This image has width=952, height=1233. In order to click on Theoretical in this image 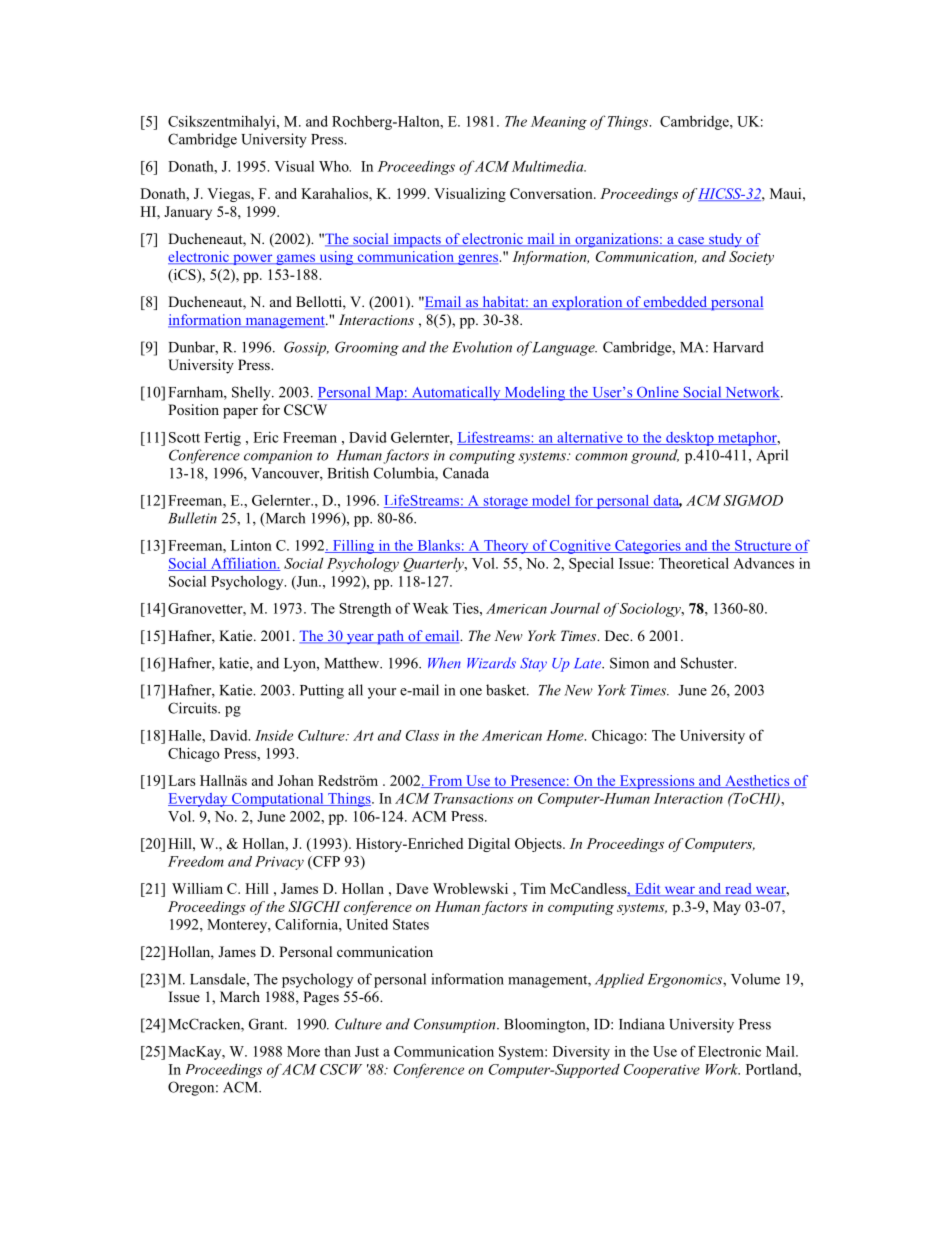, I will do `click(694, 563)`.
